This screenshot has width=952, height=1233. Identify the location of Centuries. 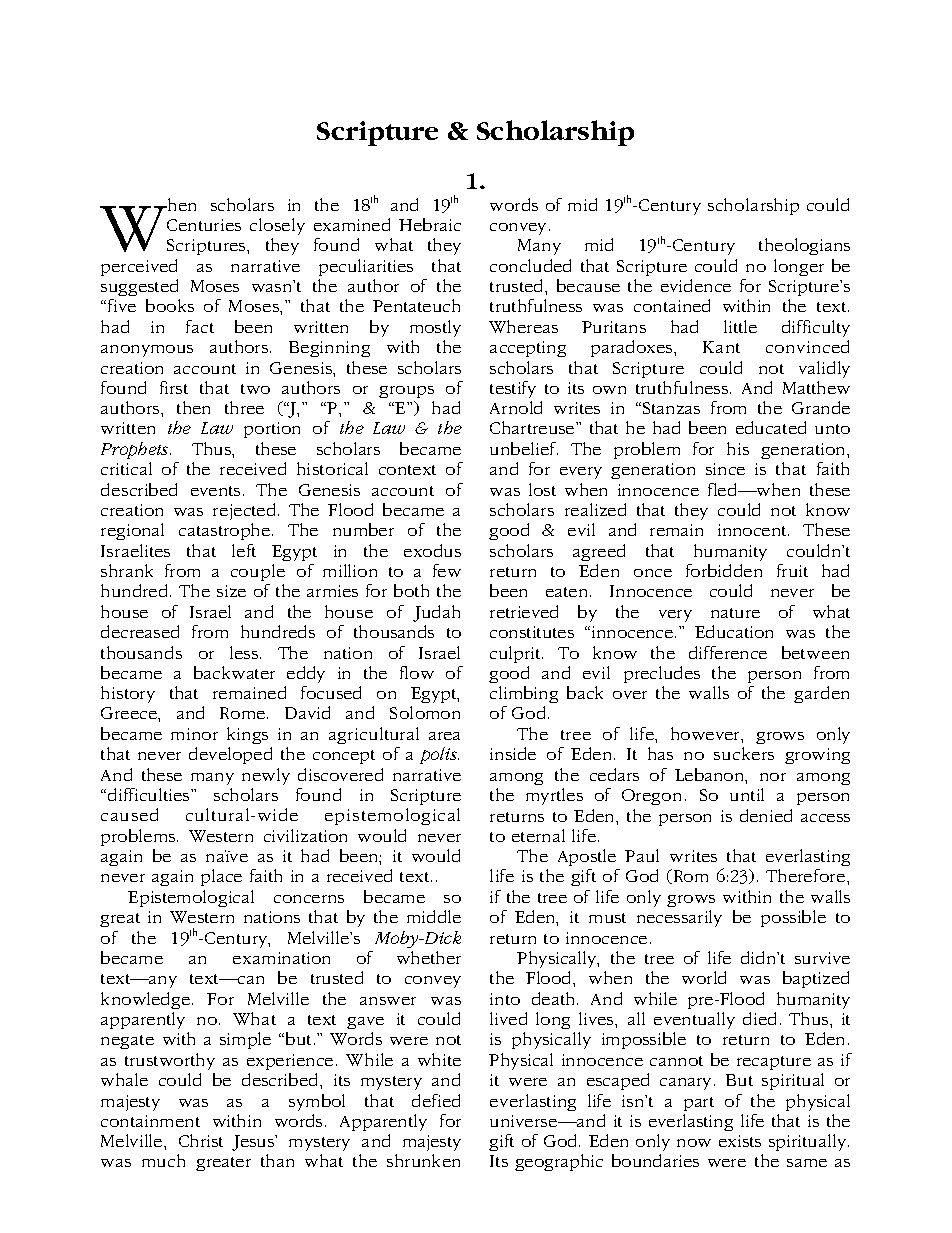
(204, 225).
